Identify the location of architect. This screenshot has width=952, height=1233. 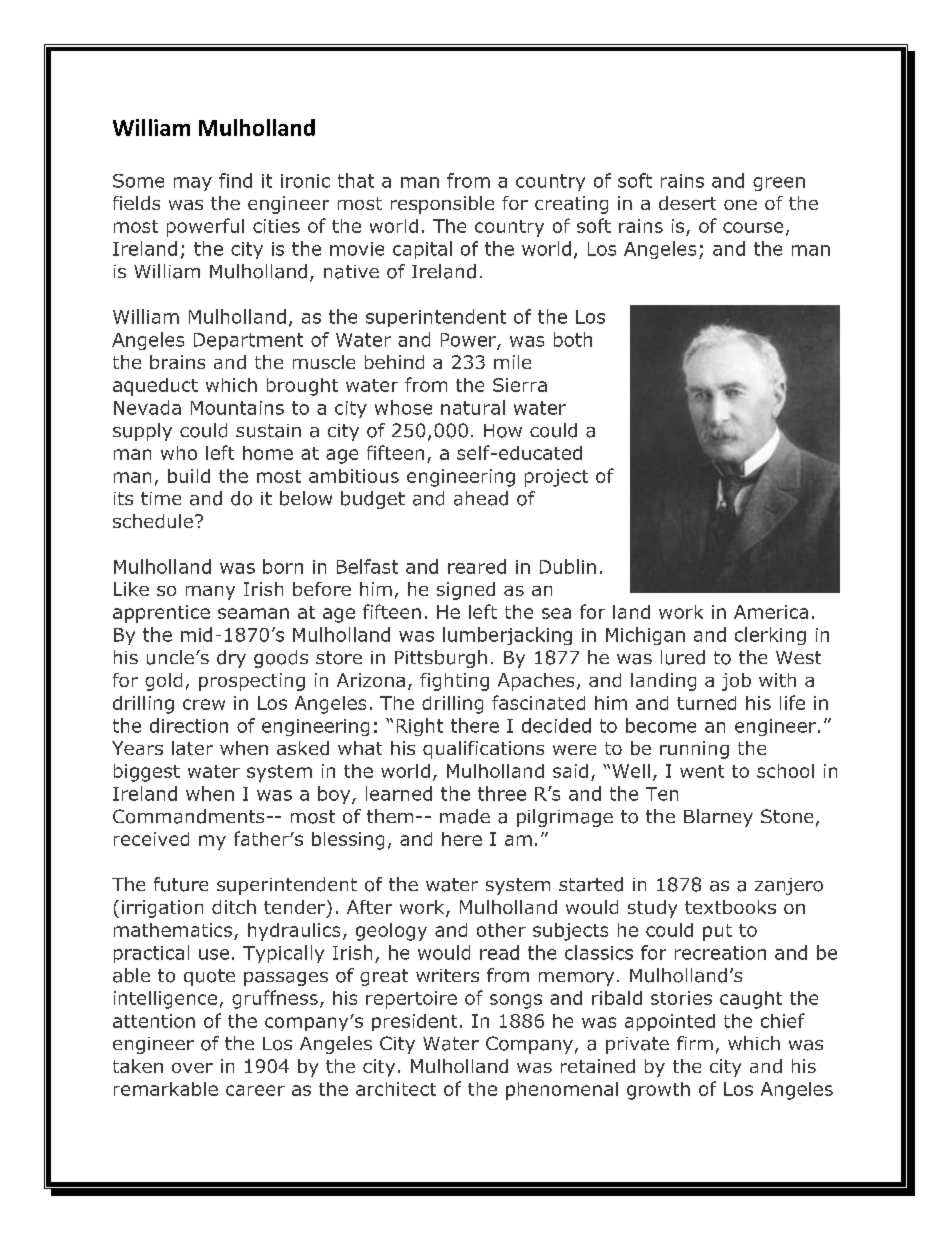
(396, 1089).
